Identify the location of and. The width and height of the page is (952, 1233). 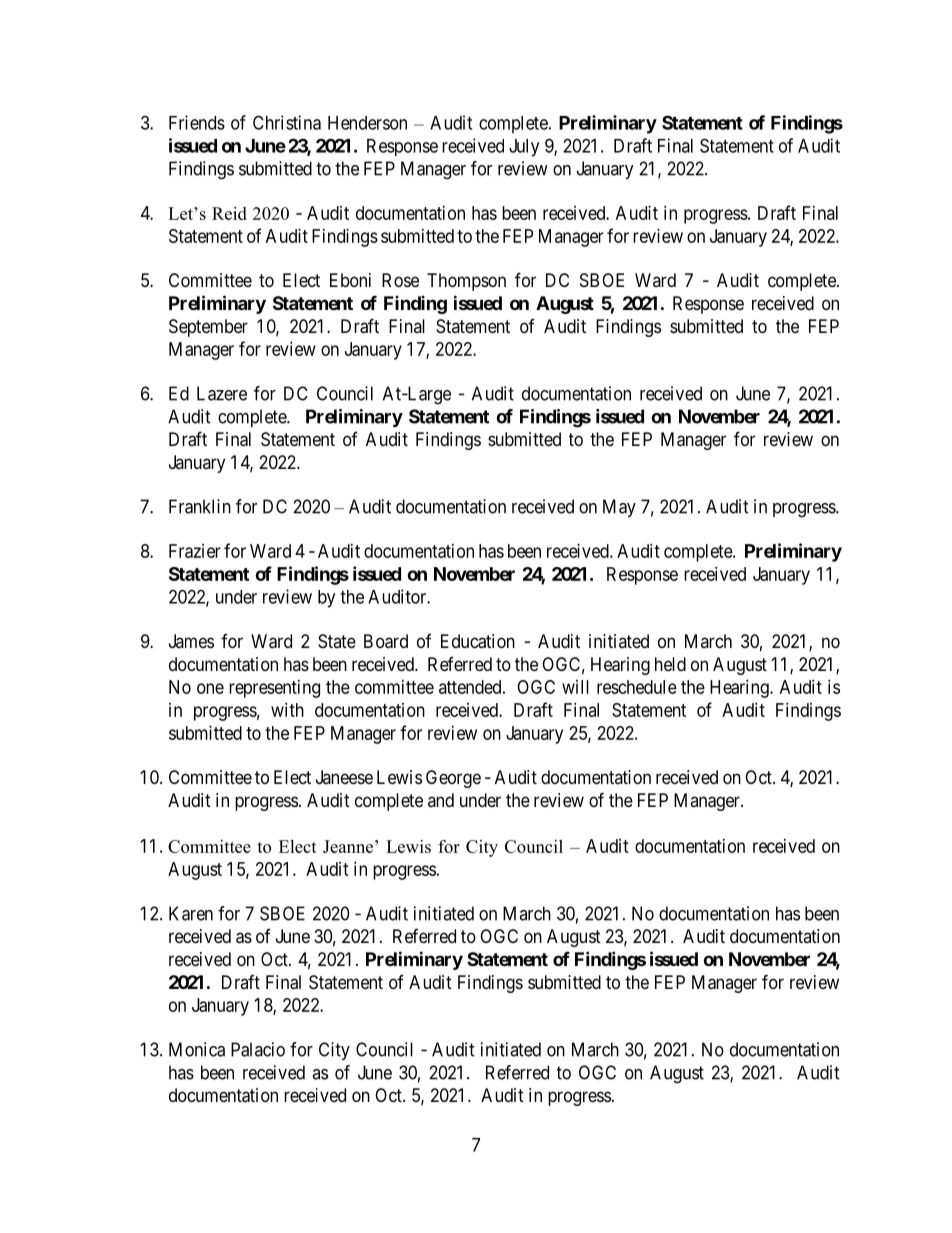
(441, 800).
